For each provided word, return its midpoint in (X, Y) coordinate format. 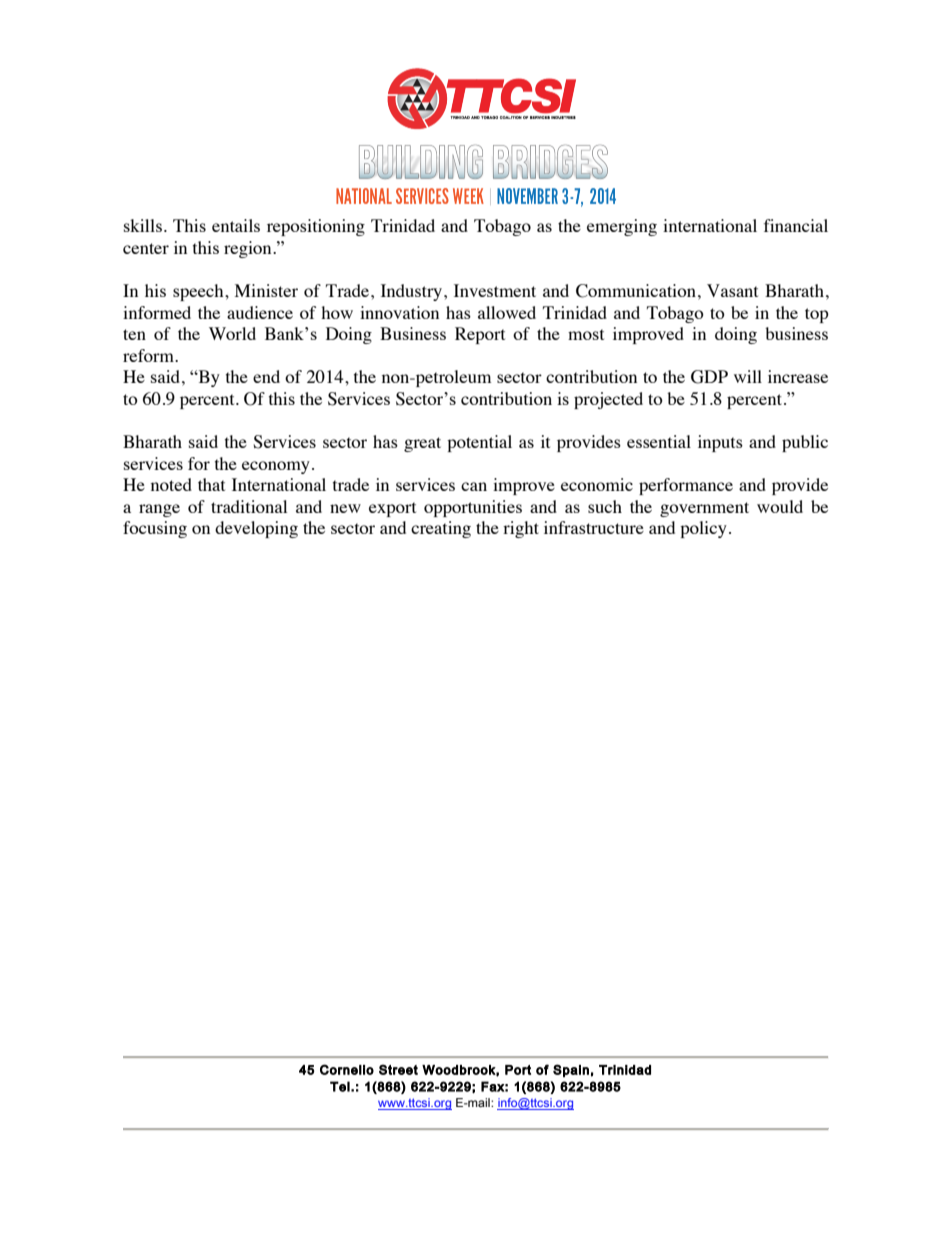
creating (441, 529)
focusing (155, 529)
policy (703, 529)
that (211, 484)
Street (398, 1069)
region (249, 249)
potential (479, 443)
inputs (720, 443)
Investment (495, 290)
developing (256, 529)
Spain (571, 1070)
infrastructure (594, 527)
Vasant (732, 290)
